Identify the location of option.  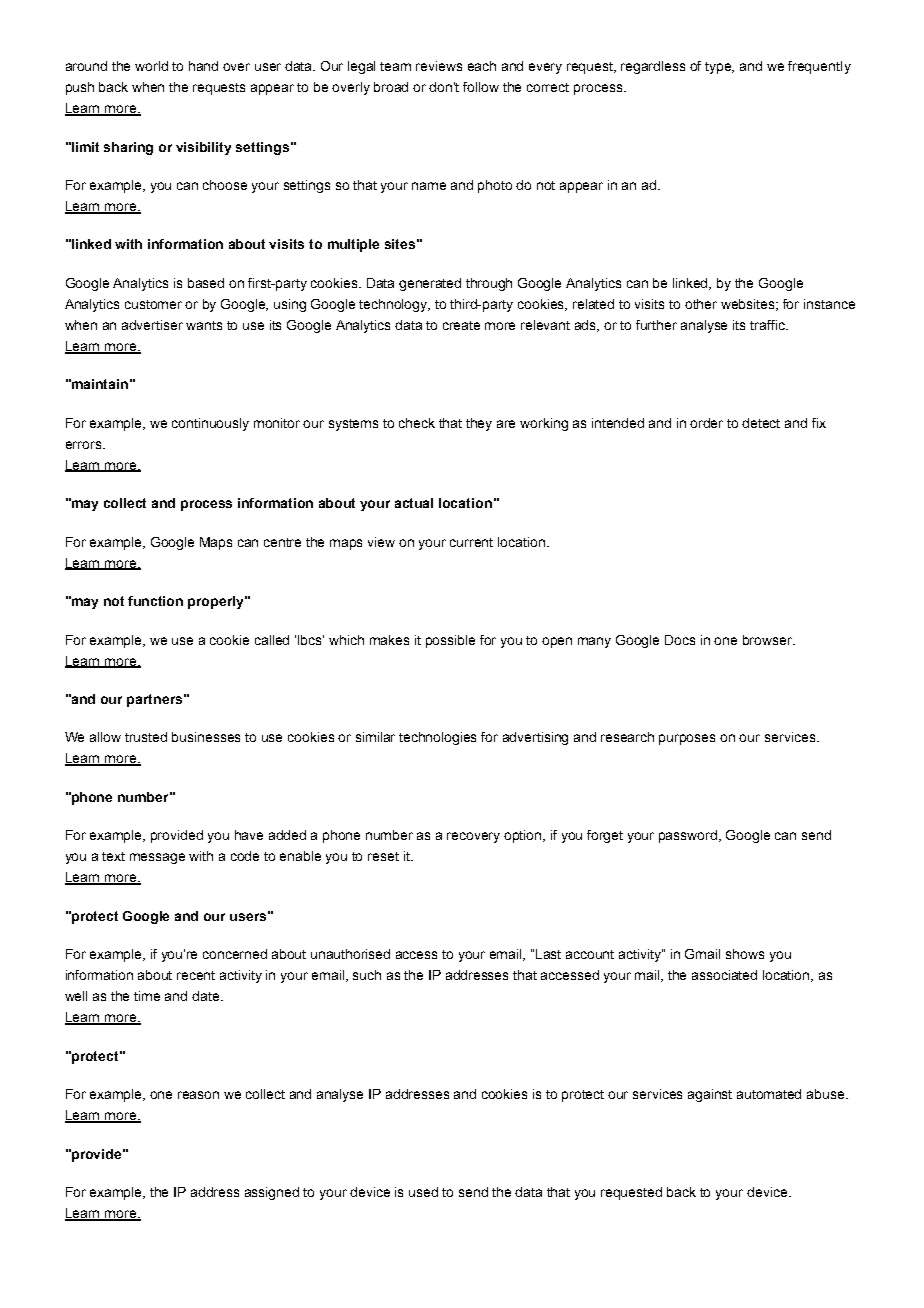
(524, 836).
